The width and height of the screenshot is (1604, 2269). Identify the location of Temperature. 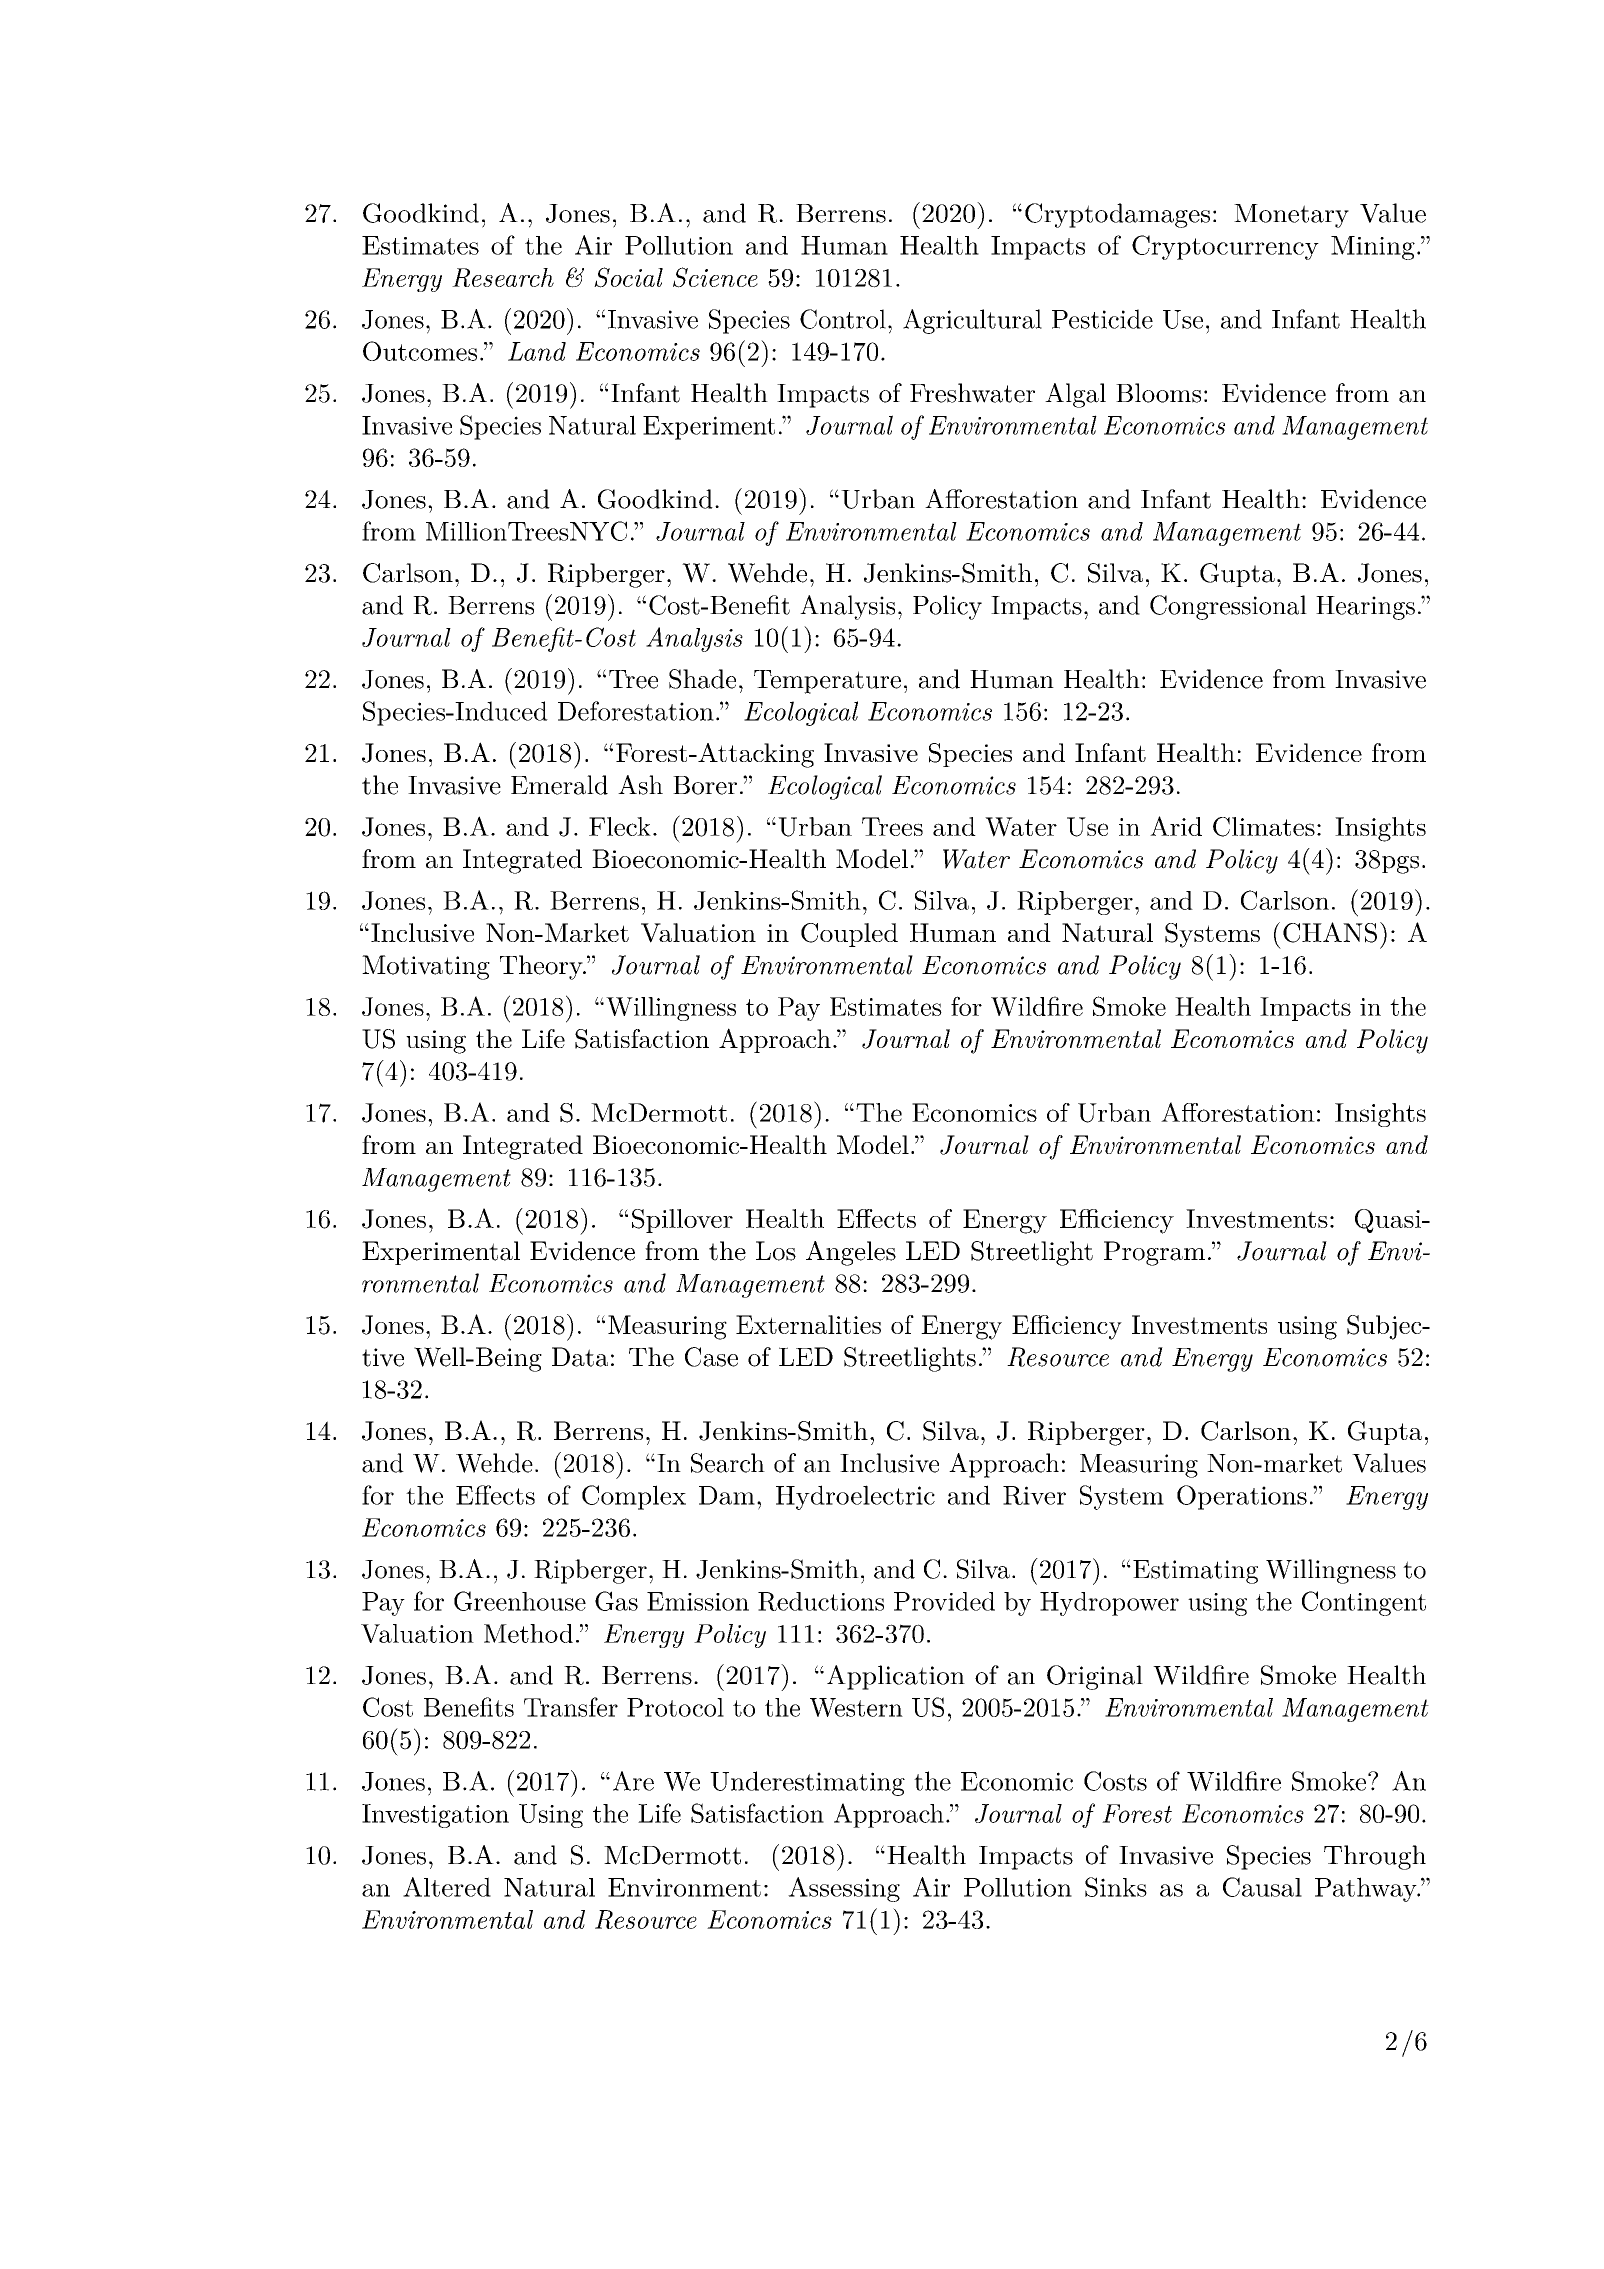
(827, 682).
